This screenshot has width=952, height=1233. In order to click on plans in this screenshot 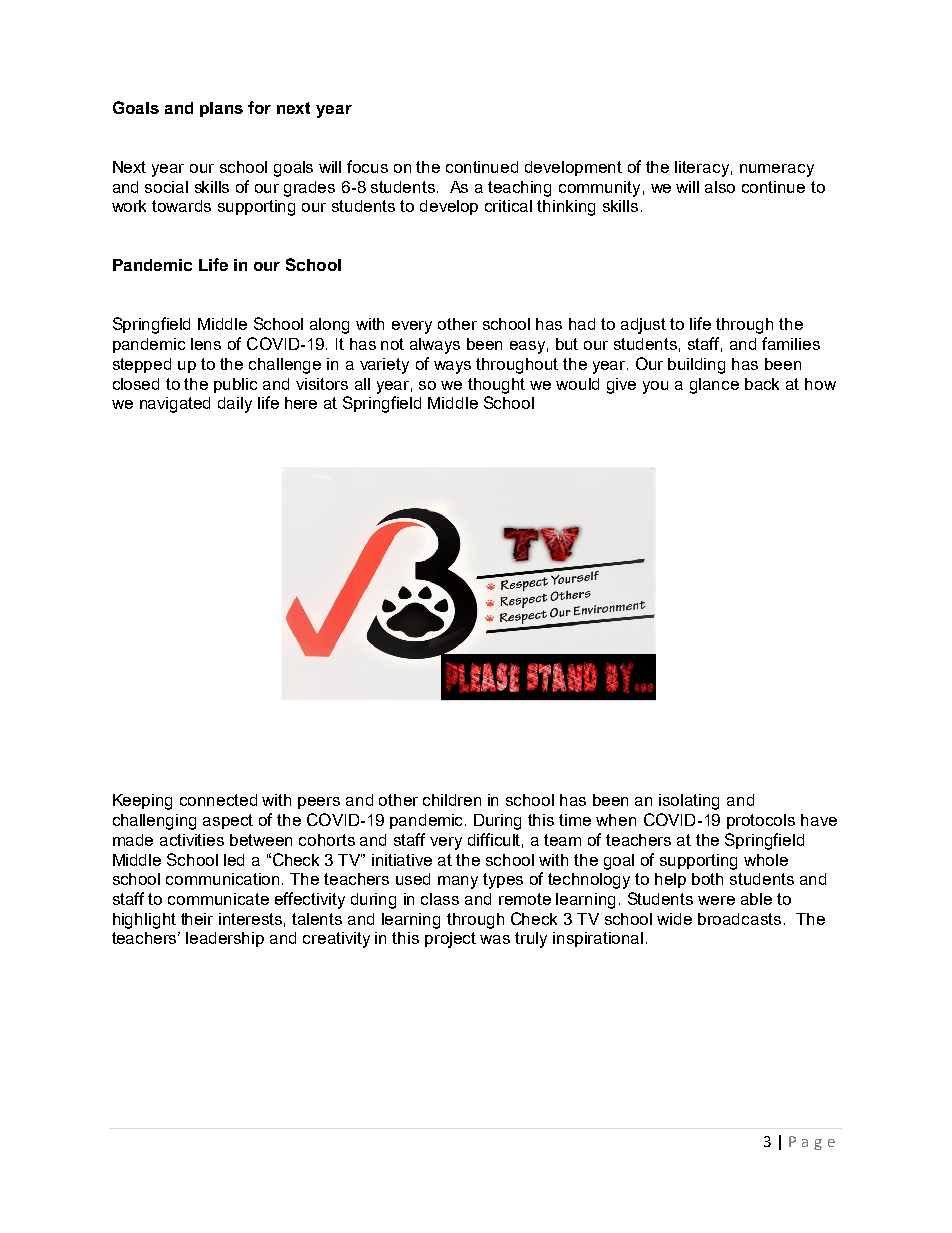, I will do `click(221, 109)`.
